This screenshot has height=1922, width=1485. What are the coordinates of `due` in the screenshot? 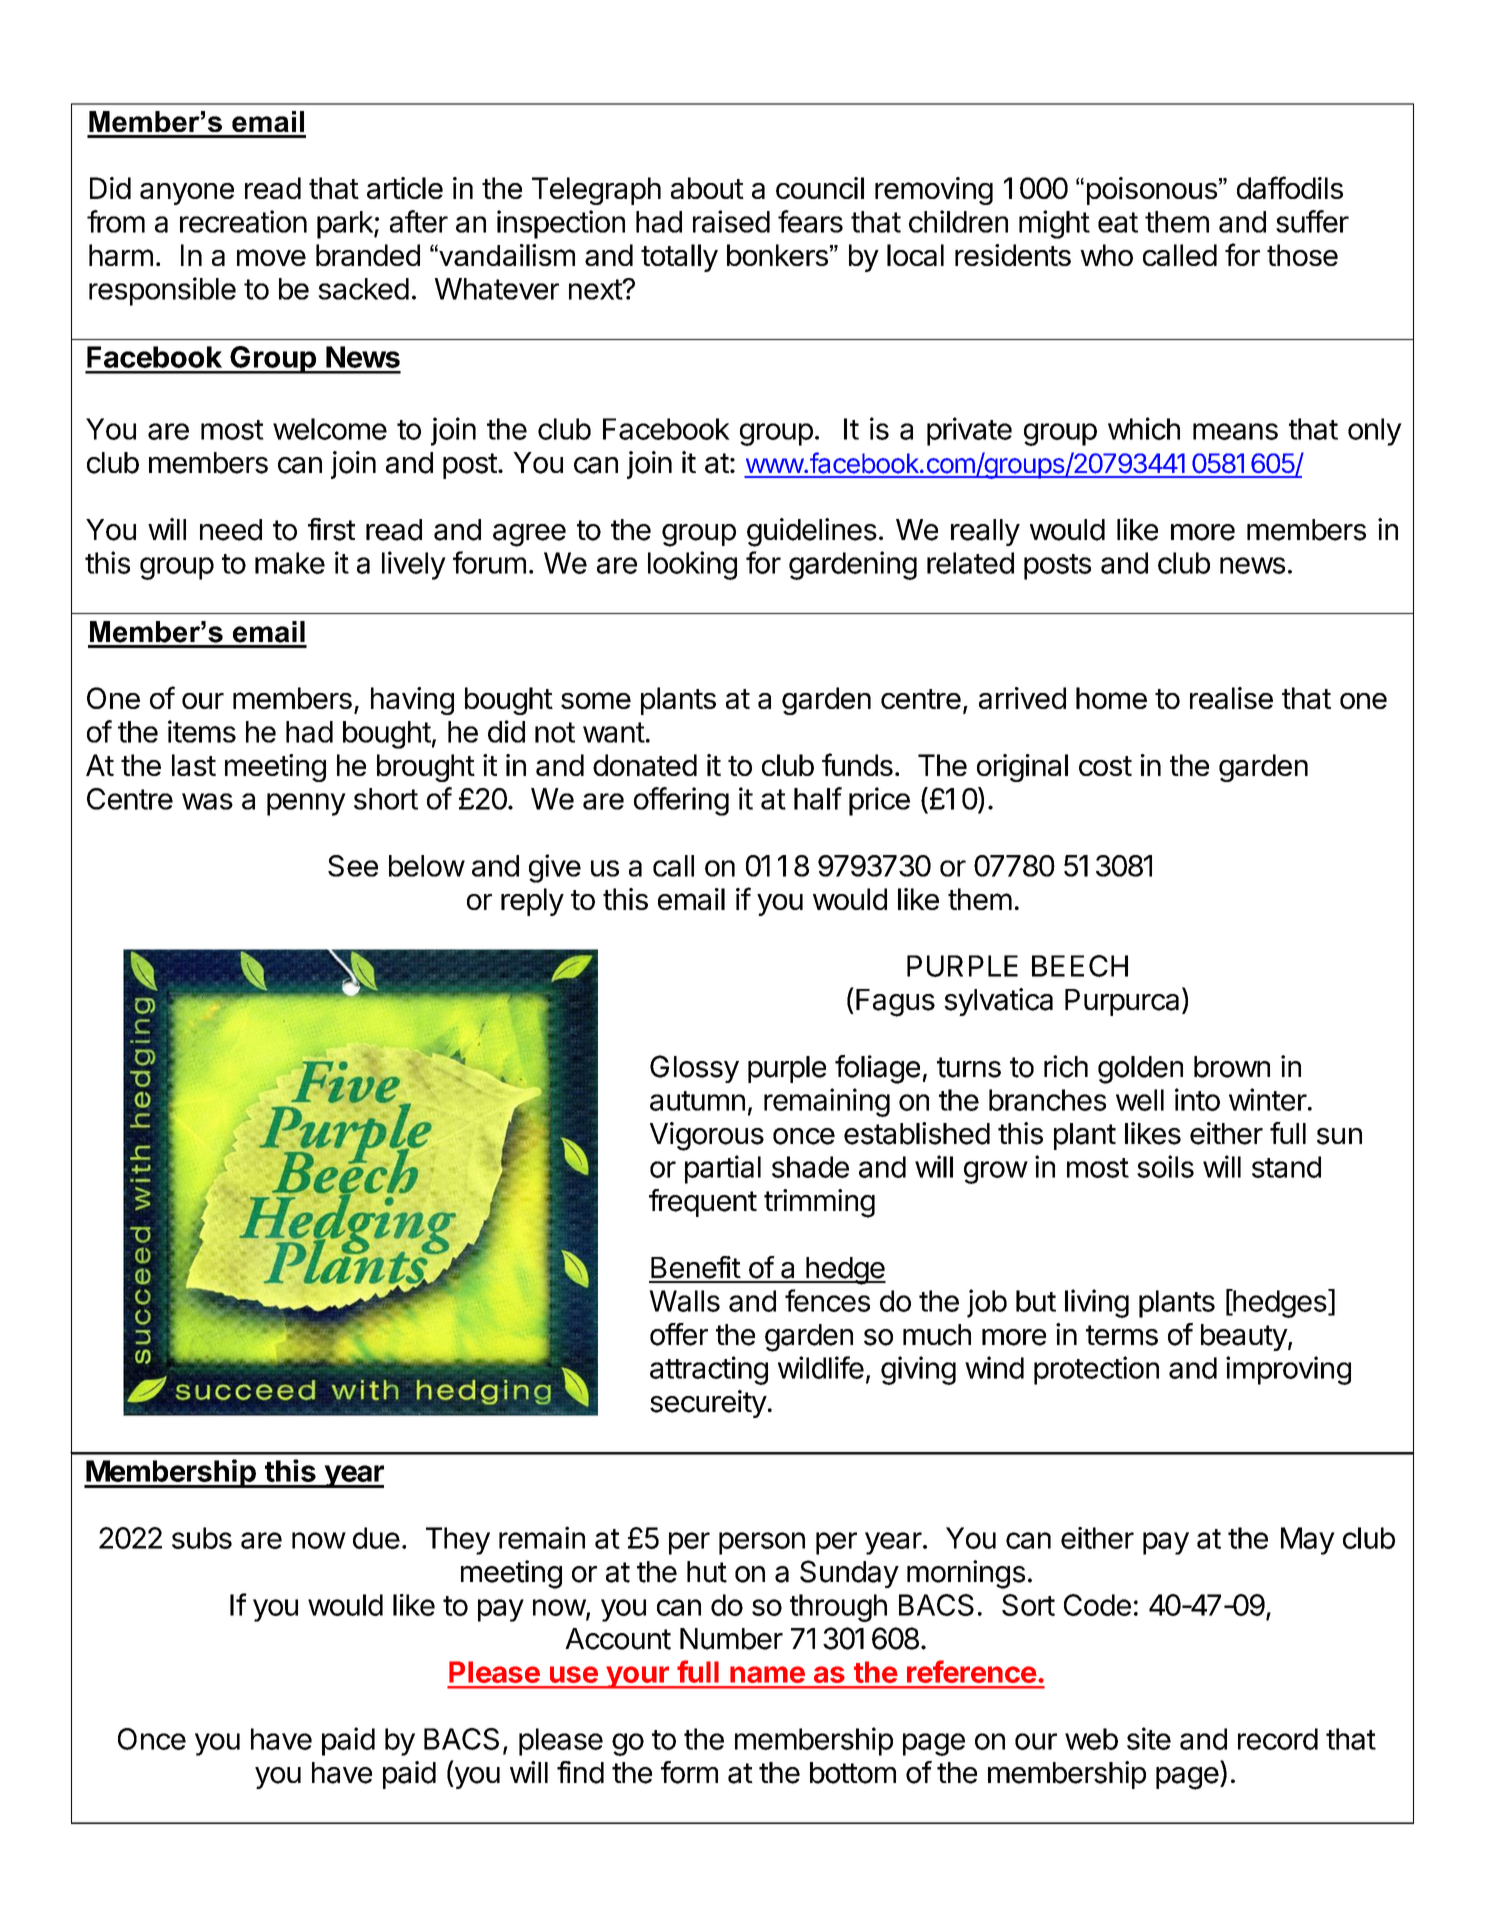 It's located at (376, 1538).
